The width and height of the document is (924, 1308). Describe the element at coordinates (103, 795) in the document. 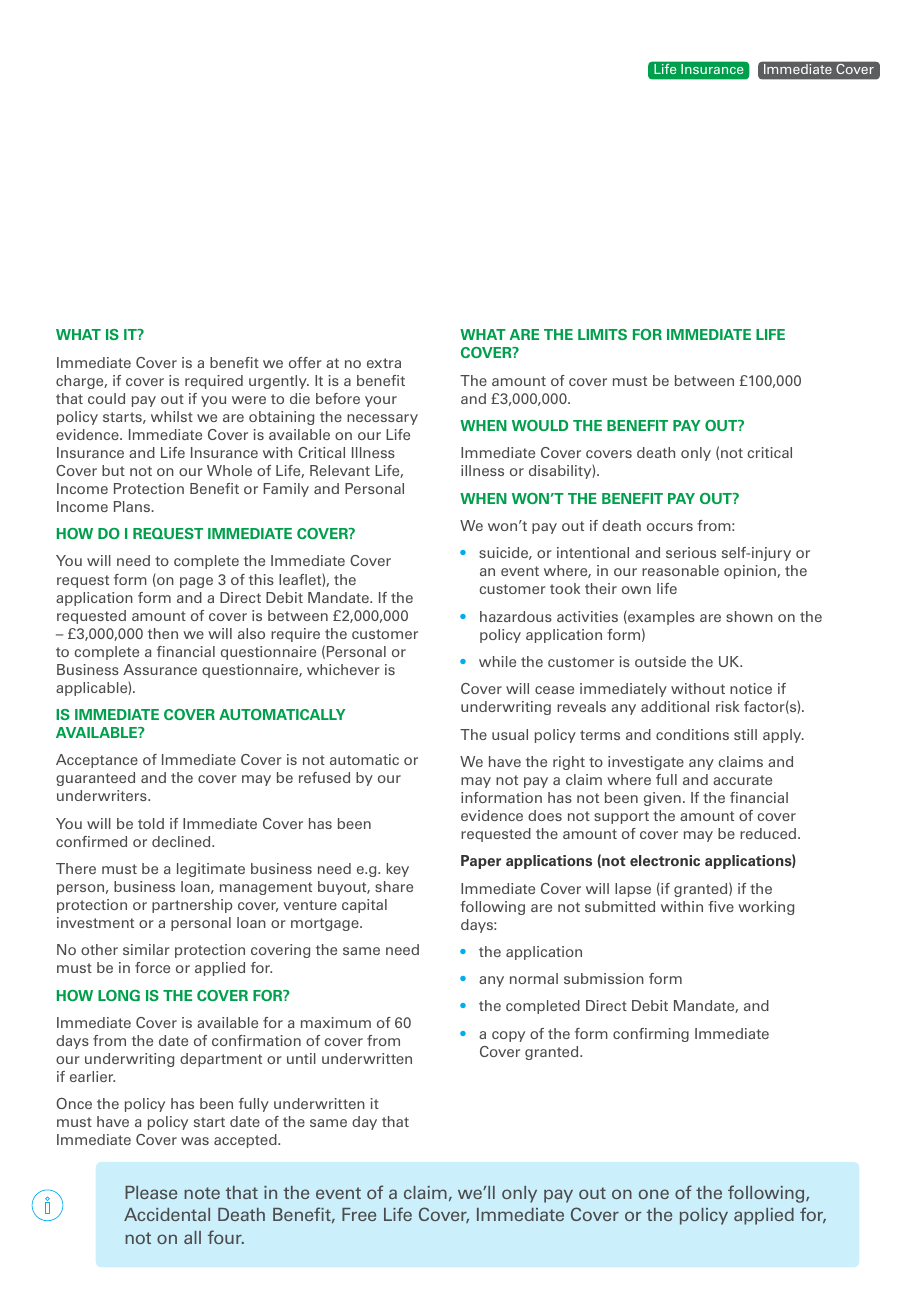

I see `underwriters` at that location.
